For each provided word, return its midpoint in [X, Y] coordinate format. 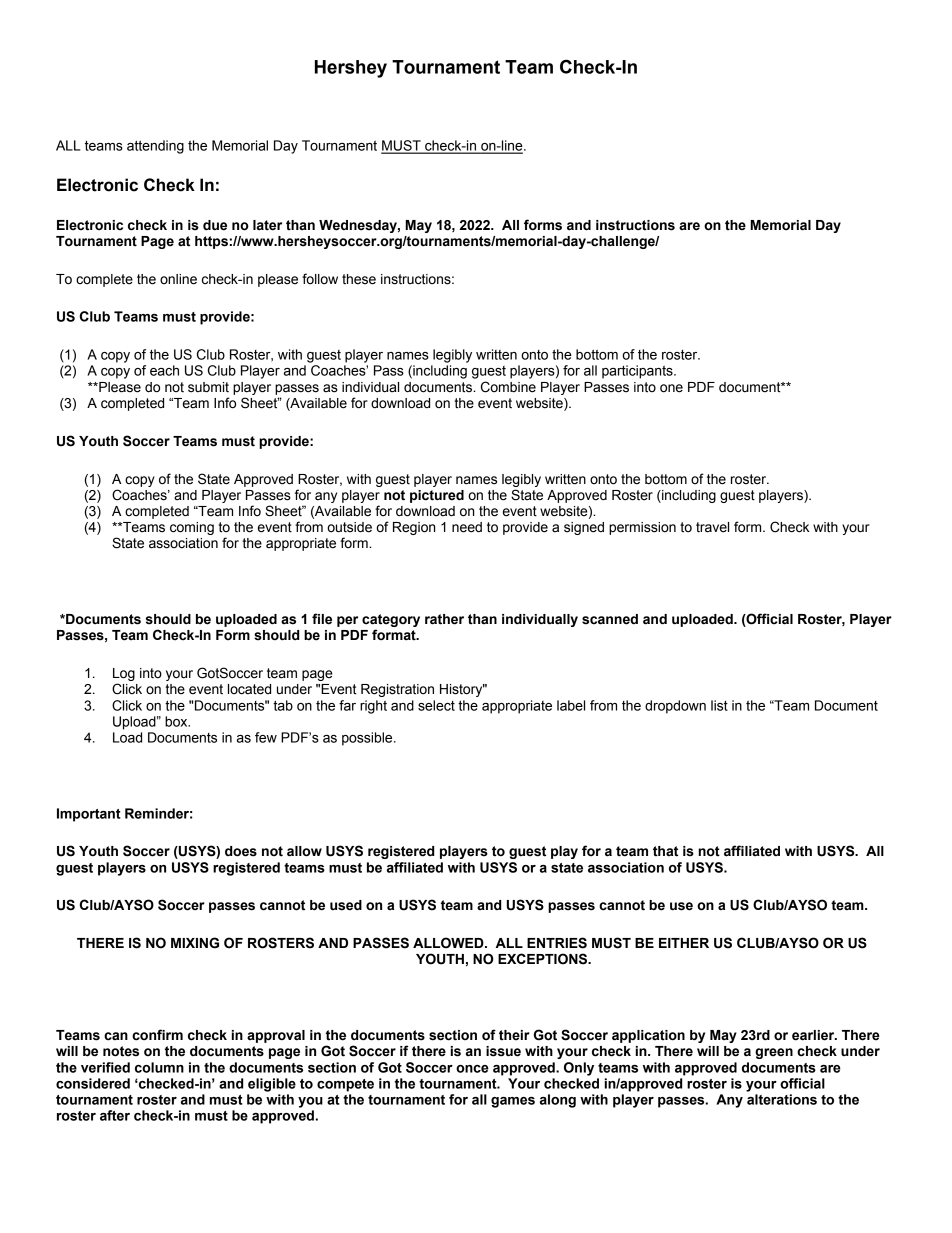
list [719, 705]
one [671, 388]
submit [208, 387]
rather [444, 619]
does [241, 851]
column [159, 1067]
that [665, 851]
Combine [508, 387]
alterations [782, 1099]
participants [638, 372]
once [472, 1069]
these [359, 279]
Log [124, 674]
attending [155, 147]
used [346, 905]
